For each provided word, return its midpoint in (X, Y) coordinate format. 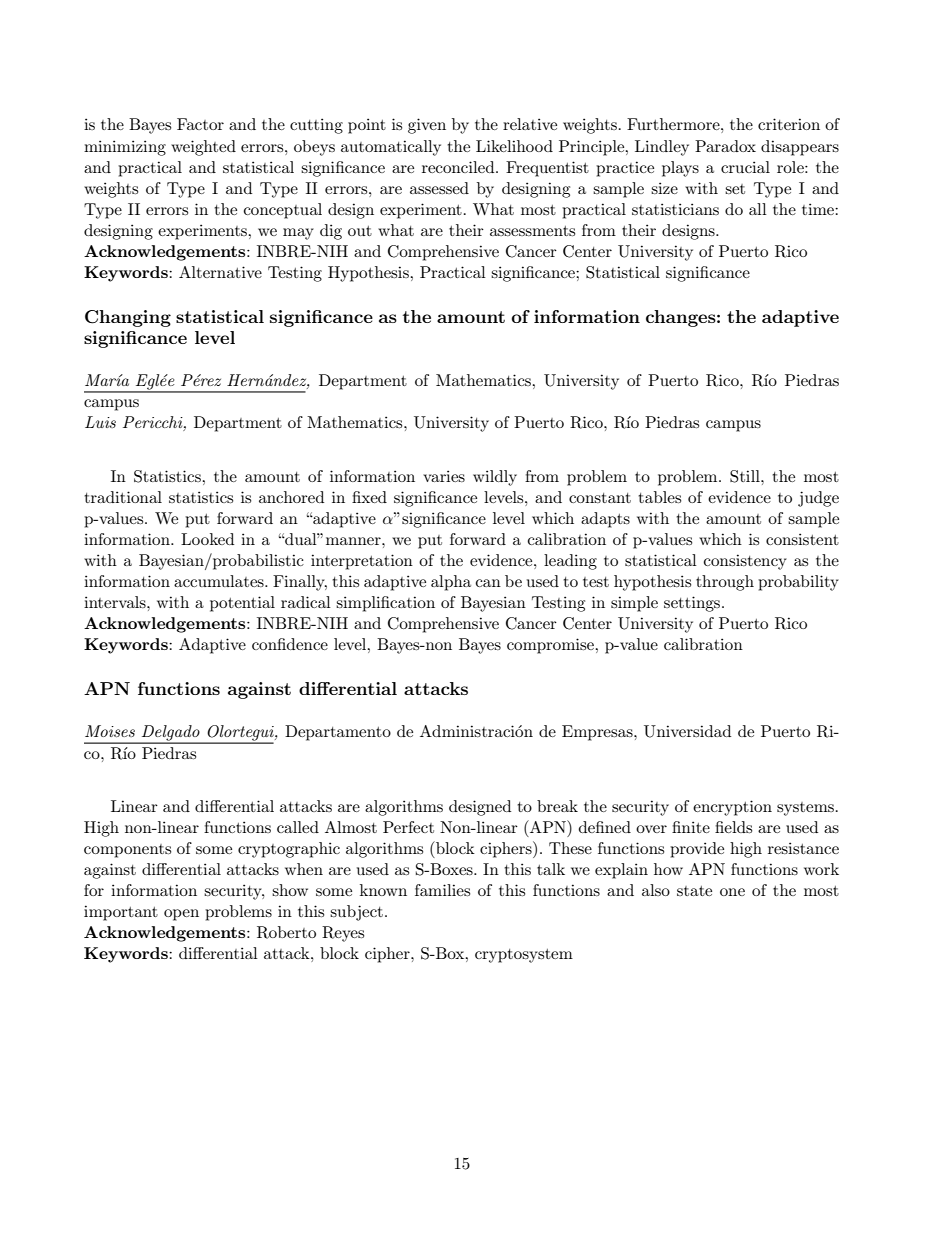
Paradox (725, 146)
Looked (207, 539)
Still (746, 476)
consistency (745, 562)
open (181, 915)
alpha (451, 583)
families (442, 890)
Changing (128, 318)
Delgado (170, 734)
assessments (532, 231)
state (694, 891)
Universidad (687, 731)
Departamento (338, 733)
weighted (203, 148)
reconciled (459, 167)
